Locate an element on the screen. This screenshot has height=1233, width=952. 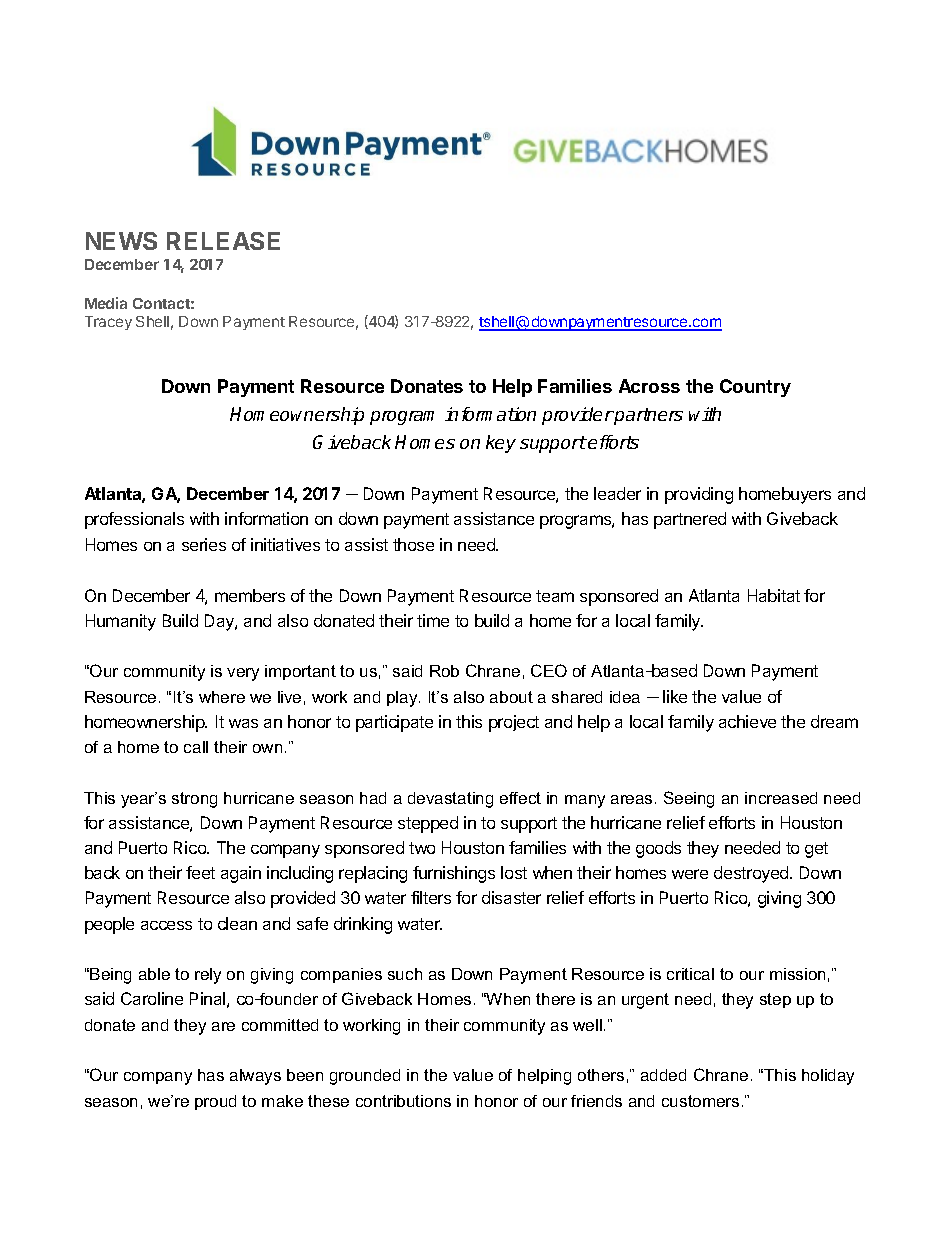
Habitat is located at coordinates (774, 595).
